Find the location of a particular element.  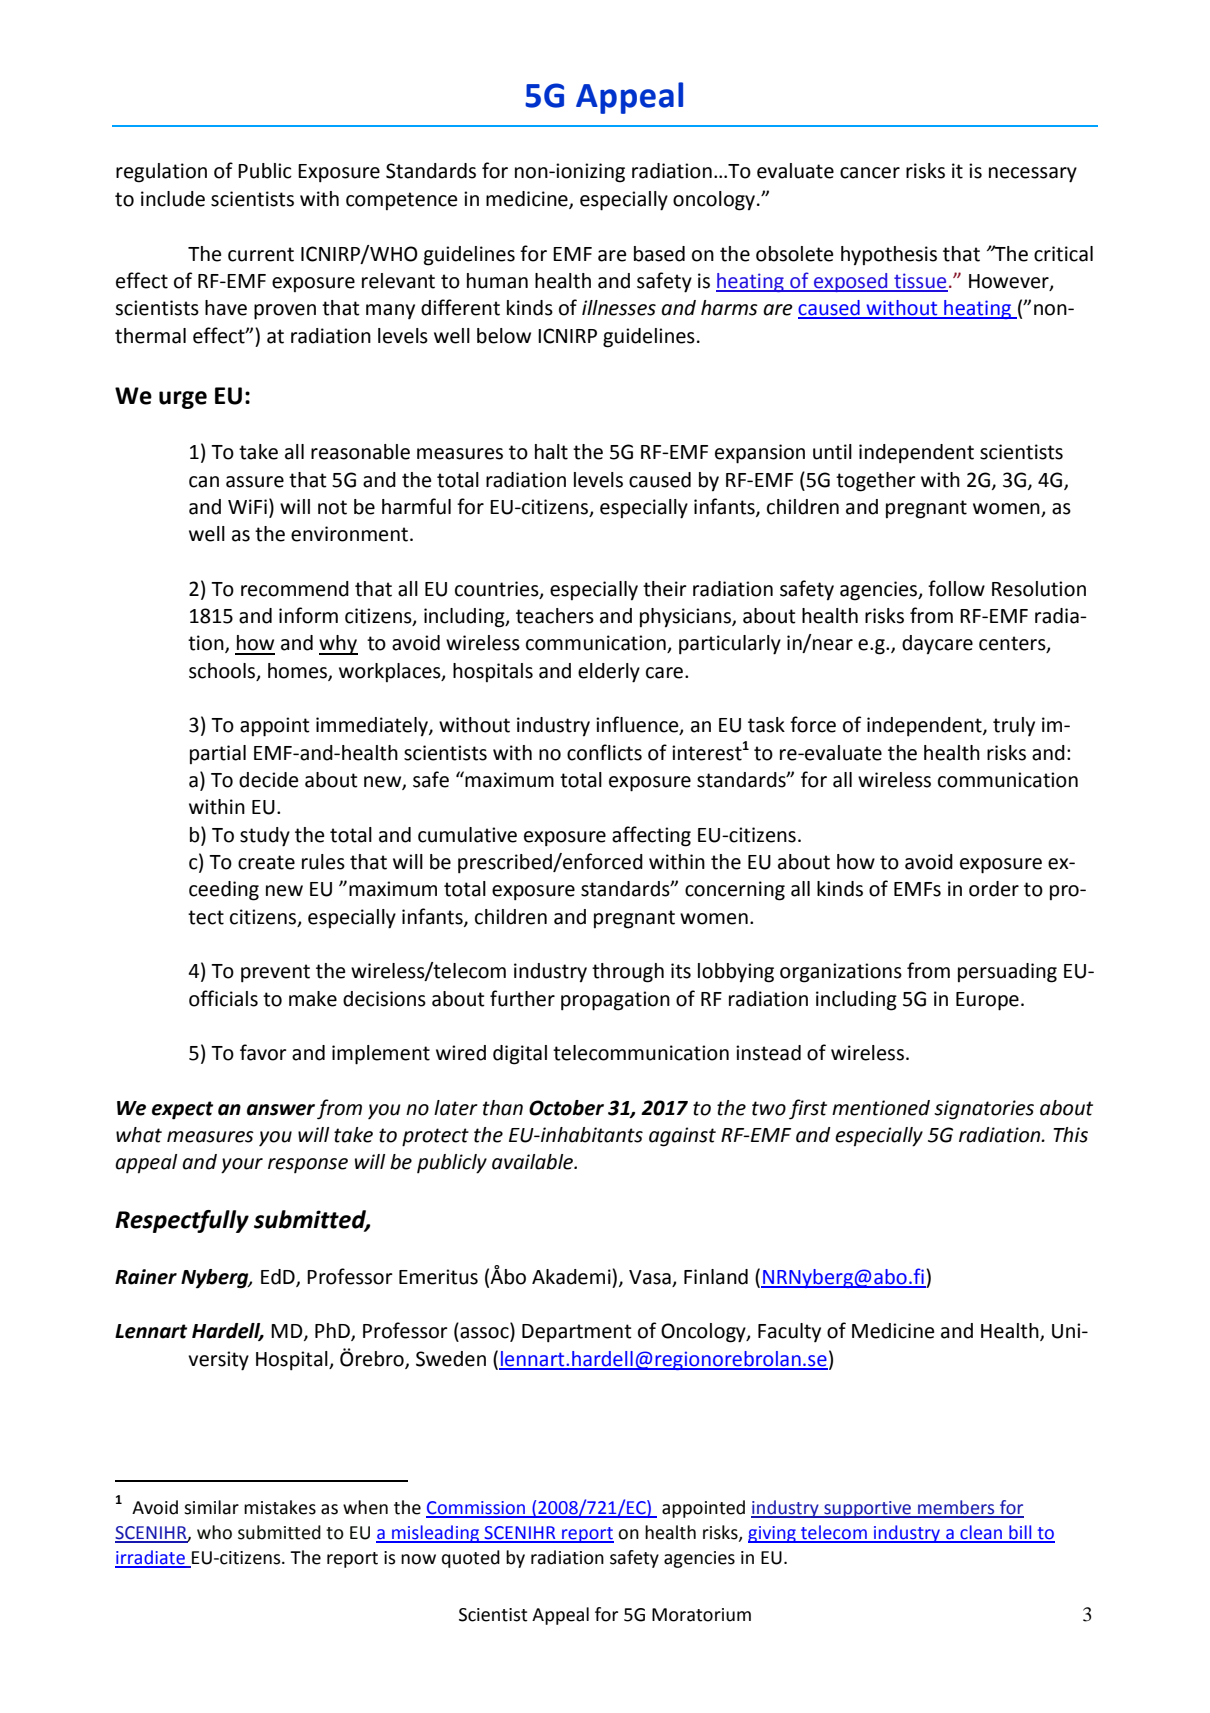

based is located at coordinates (659, 254).
